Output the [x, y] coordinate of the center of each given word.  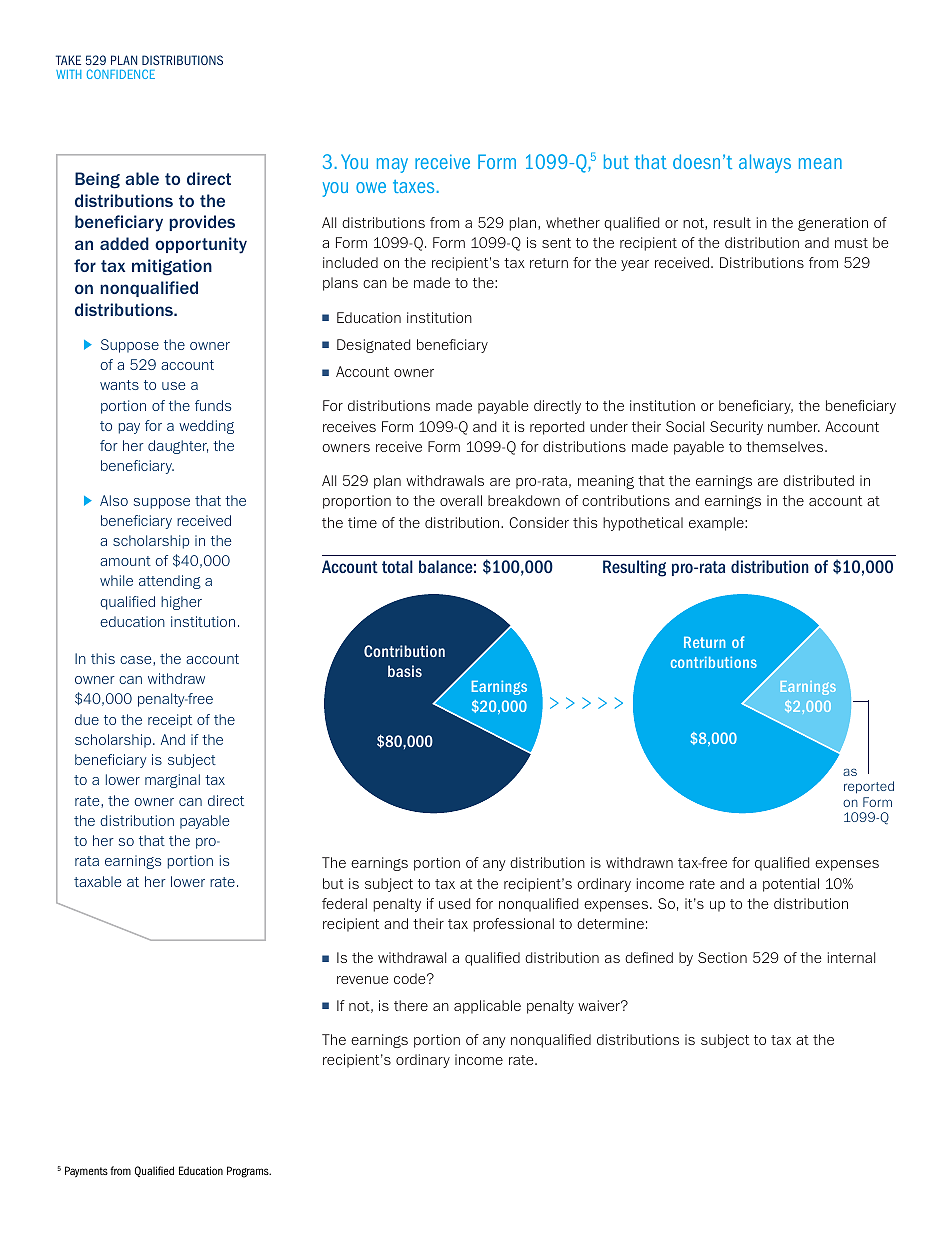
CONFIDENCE [121, 74]
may [392, 165]
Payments [86, 1171]
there [411, 1005]
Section [722, 957]
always [765, 163]
